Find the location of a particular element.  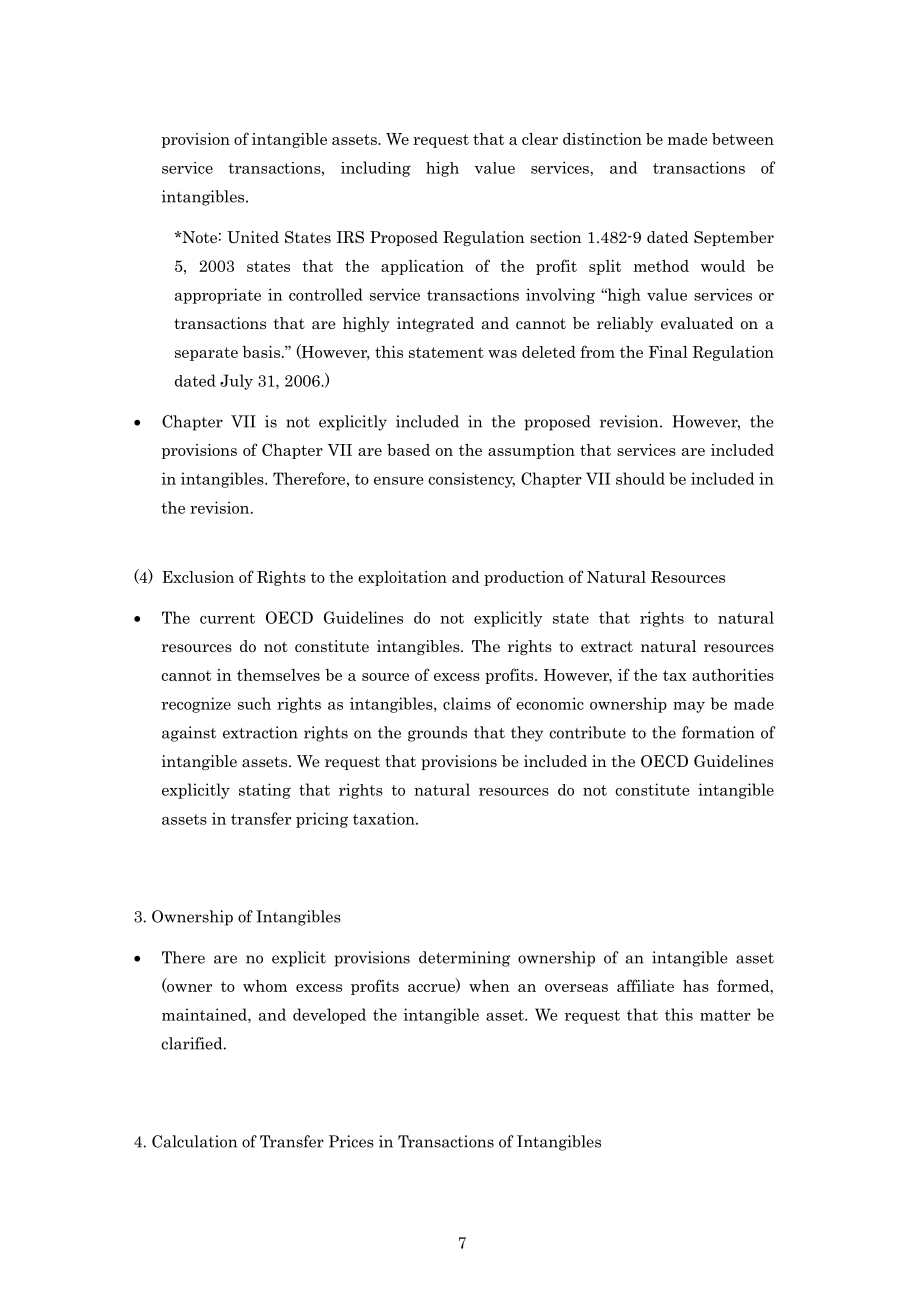

United is located at coordinates (253, 237).
